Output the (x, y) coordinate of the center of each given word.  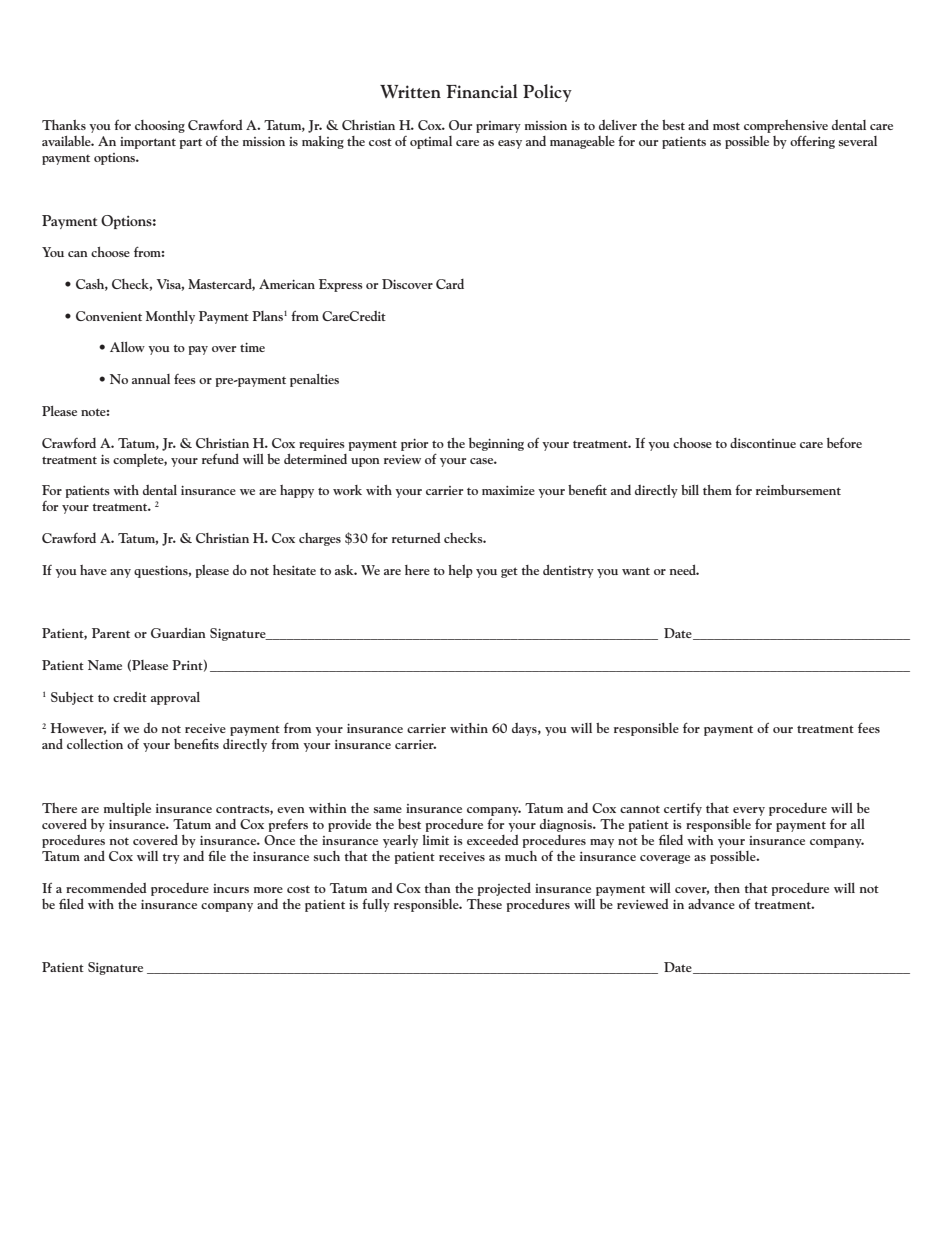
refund (220, 458)
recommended (106, 888)
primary (498, 127)
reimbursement (798, 490)
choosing (160, 126)
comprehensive (786, 126)
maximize (508, 490)
